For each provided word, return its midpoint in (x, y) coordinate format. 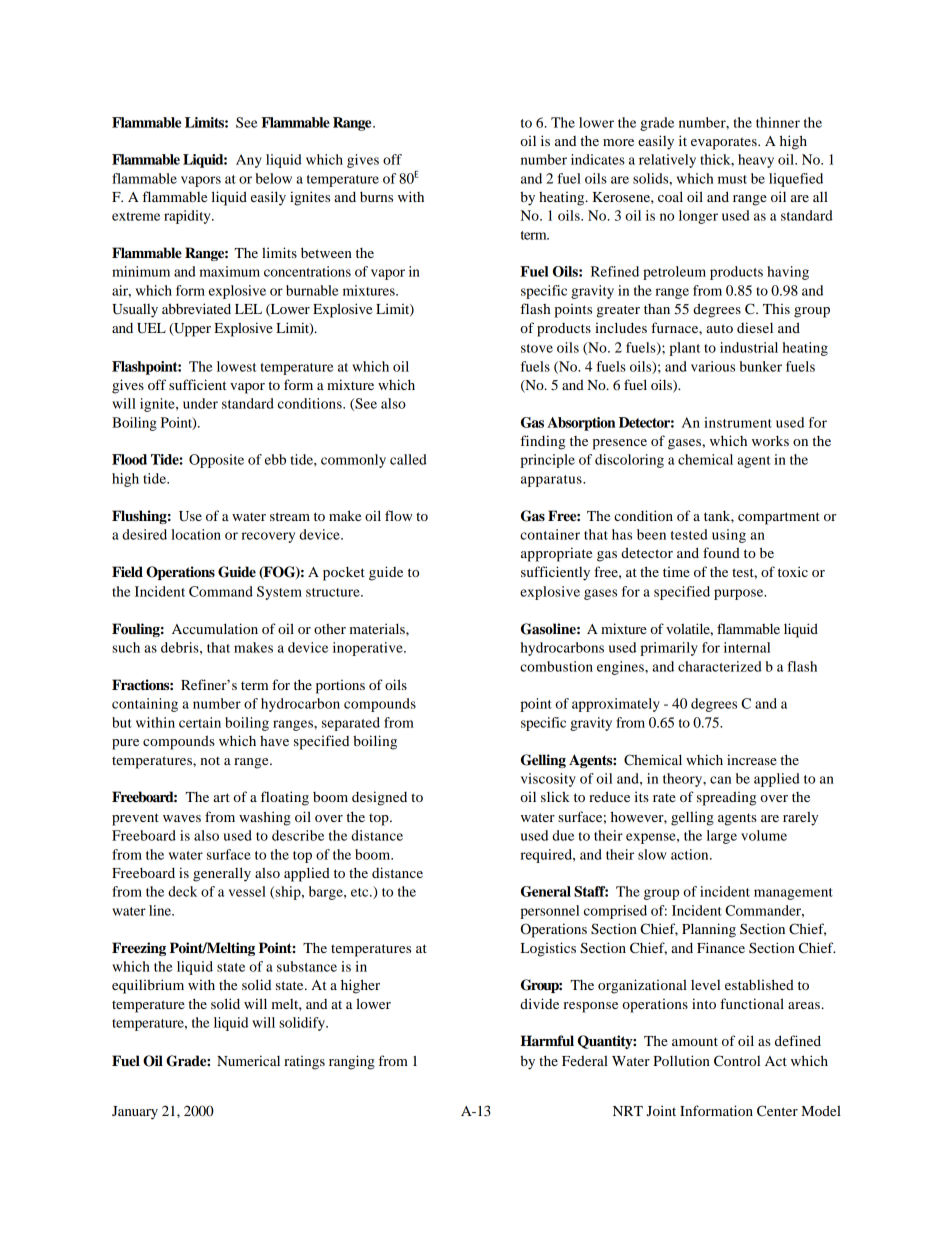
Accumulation (215, 628)
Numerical (248, 1060)
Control (737, 1061)
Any (249, 161)
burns (376, 196)
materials (378, 628)
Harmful (547, 1041)
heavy (756, 161)
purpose (740, 594)
